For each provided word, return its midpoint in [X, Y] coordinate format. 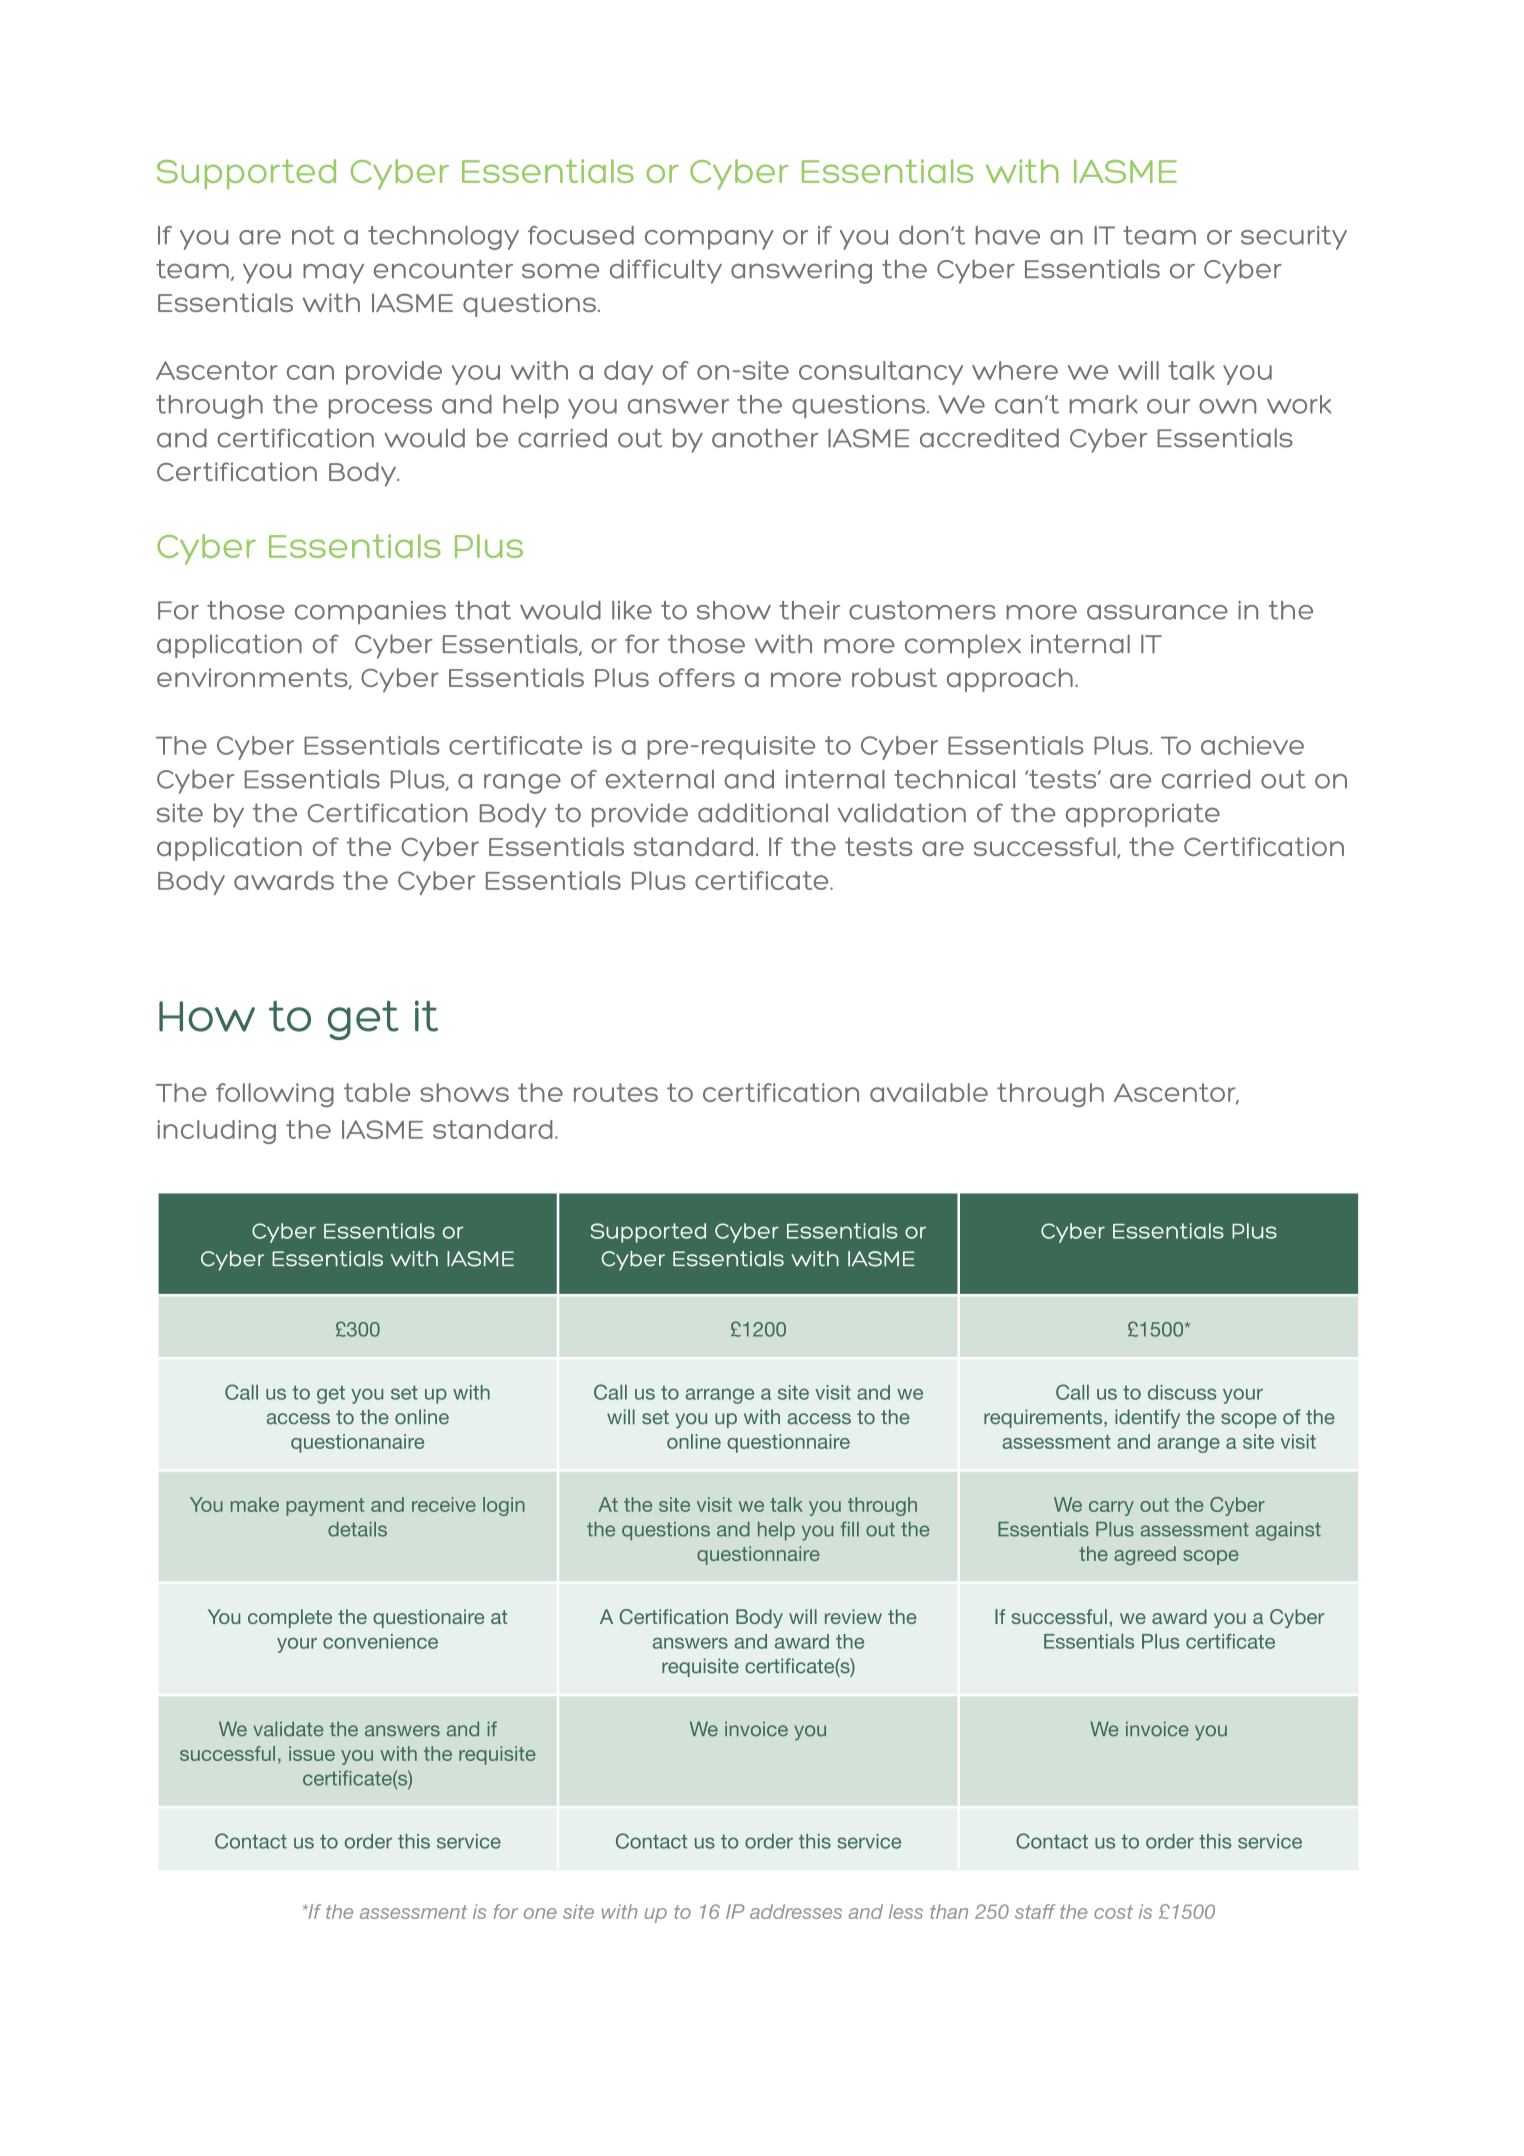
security [1294, 238]
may [333, 274]
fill [849, 1529]
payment [325, 1507]
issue [312, 1753]
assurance [1157, 612]
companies [370, 612]
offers [697, 677]
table [377, 1092]
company [709, 240]
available [929, 1092]
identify [1147, 1419]
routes [616, 1092]
